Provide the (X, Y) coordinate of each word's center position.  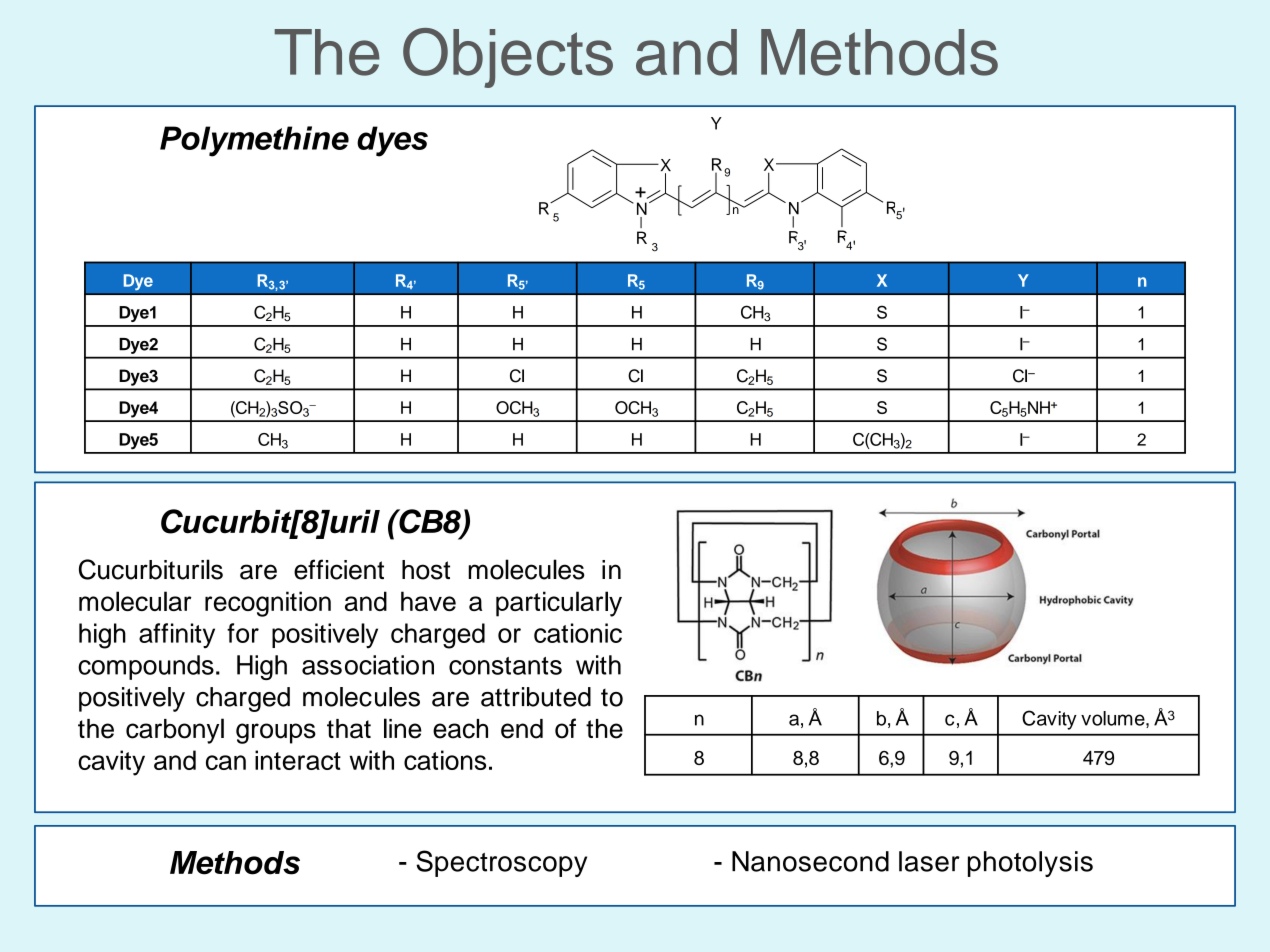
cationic (578, 633)
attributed (536, 697)
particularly (559, 604)
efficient (339, 569)
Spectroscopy (501, 863)
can (226, 762)
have (428, 601)
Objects (508, 58)
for (243, 633)
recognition (268, 604)
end (522, 729)
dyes (392, 141)
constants (505, 666)
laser (929, 861)
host (426, 570)
